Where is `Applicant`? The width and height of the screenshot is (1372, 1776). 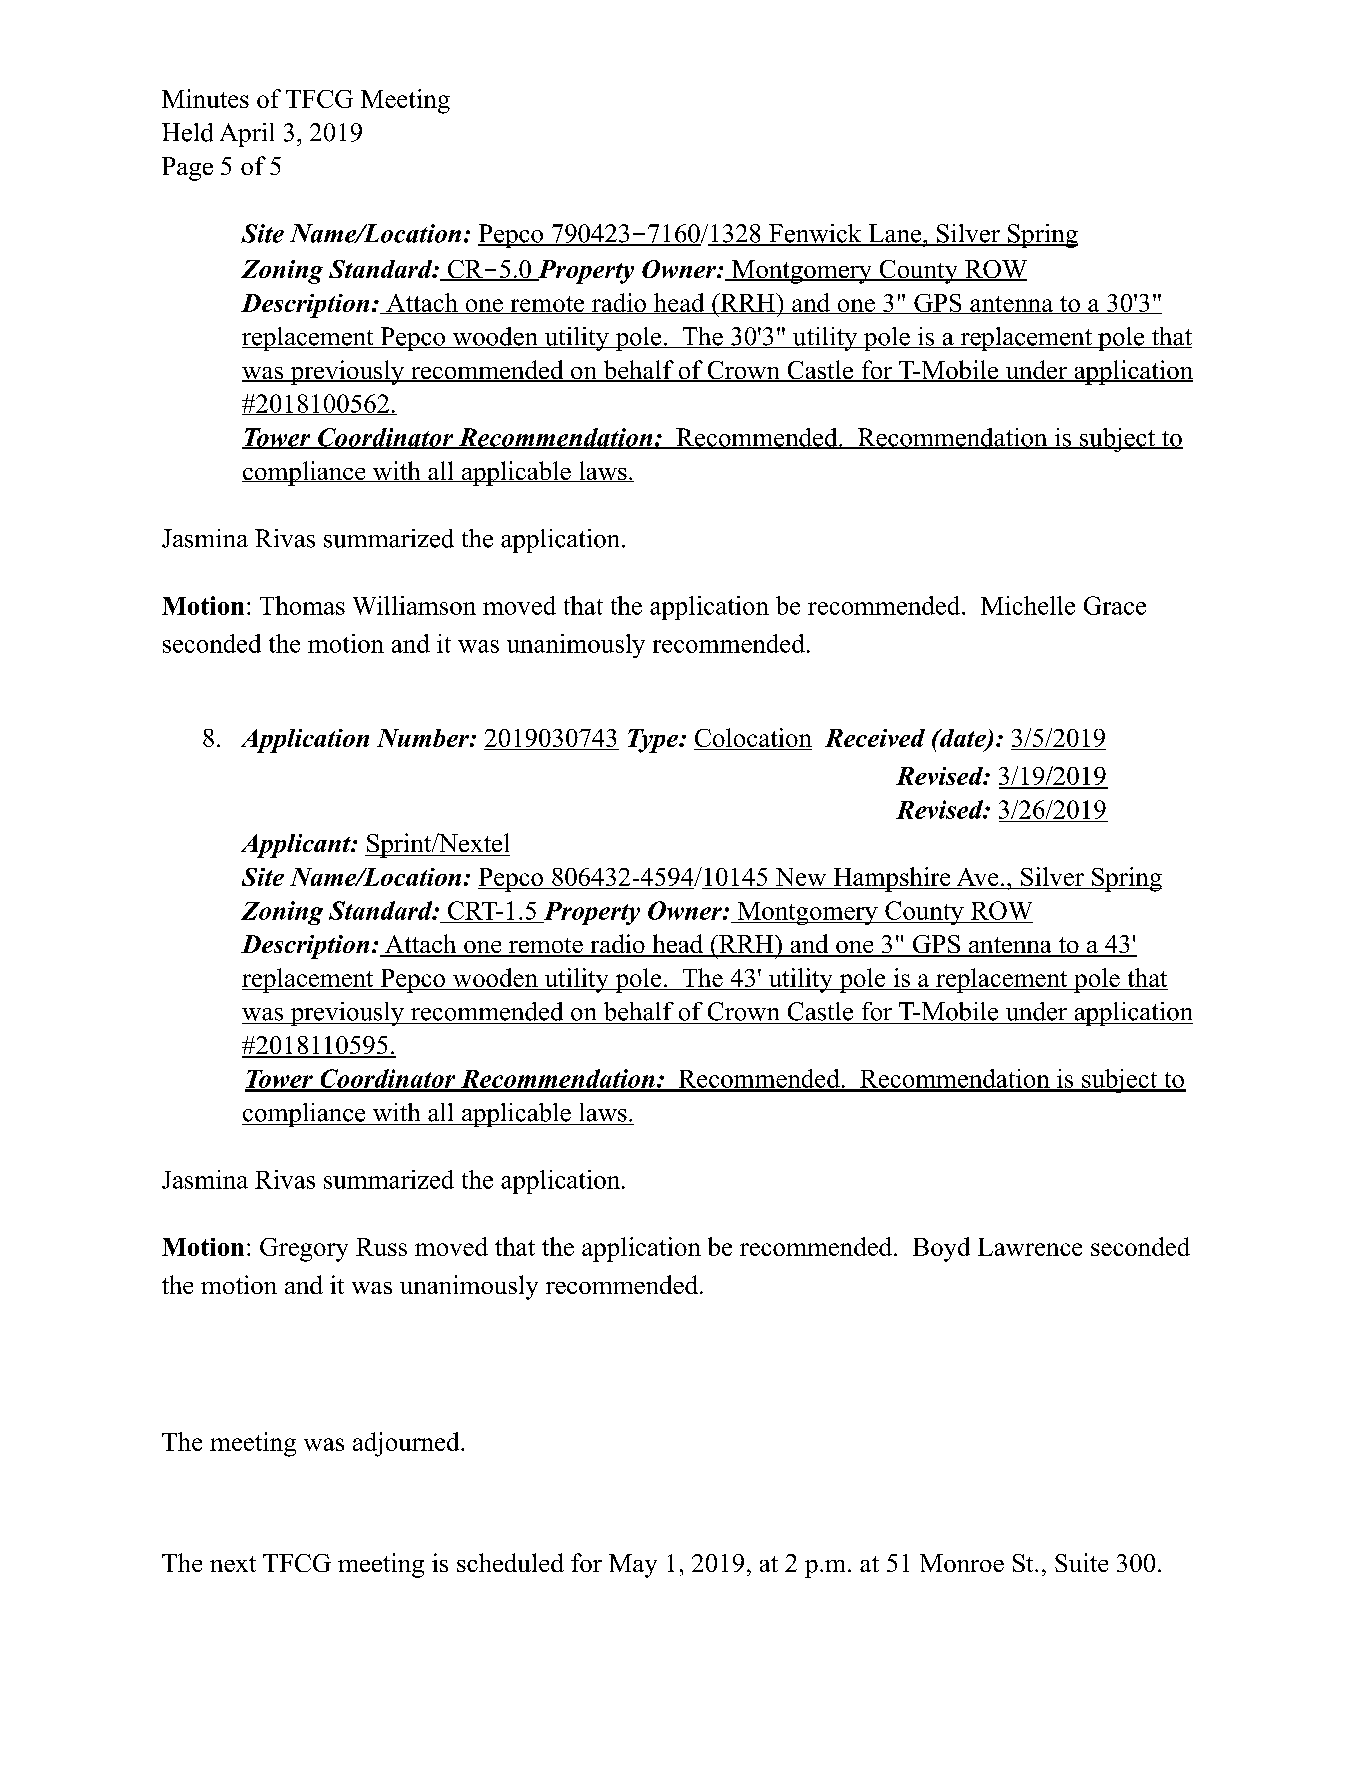 Applicant is located at coordinates (297, 846).
